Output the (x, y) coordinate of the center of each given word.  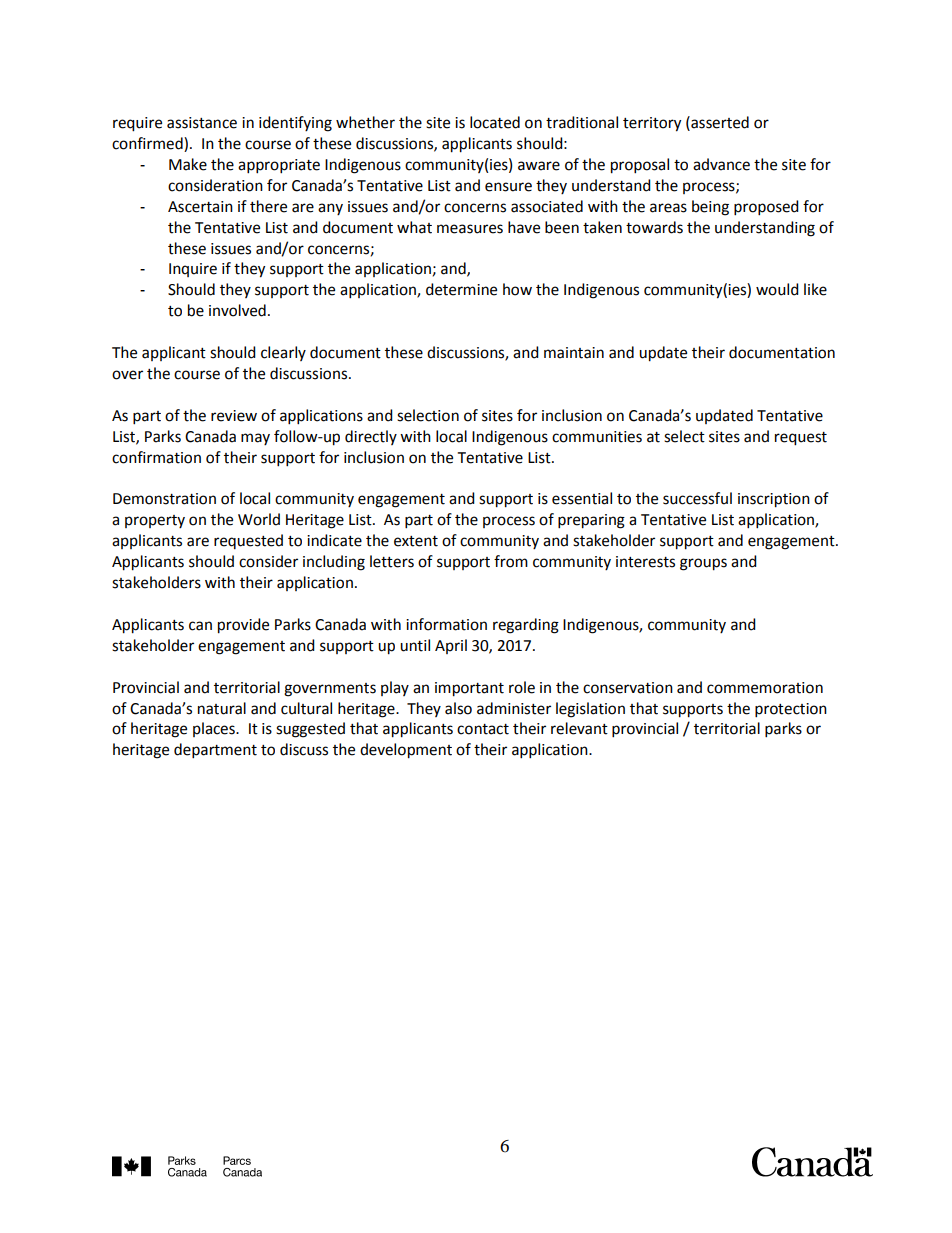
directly (371, 437)
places (215, 729)
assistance (202, 123)
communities (597, 437)
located (495, 122)
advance (721, 164)
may (255, 439)
